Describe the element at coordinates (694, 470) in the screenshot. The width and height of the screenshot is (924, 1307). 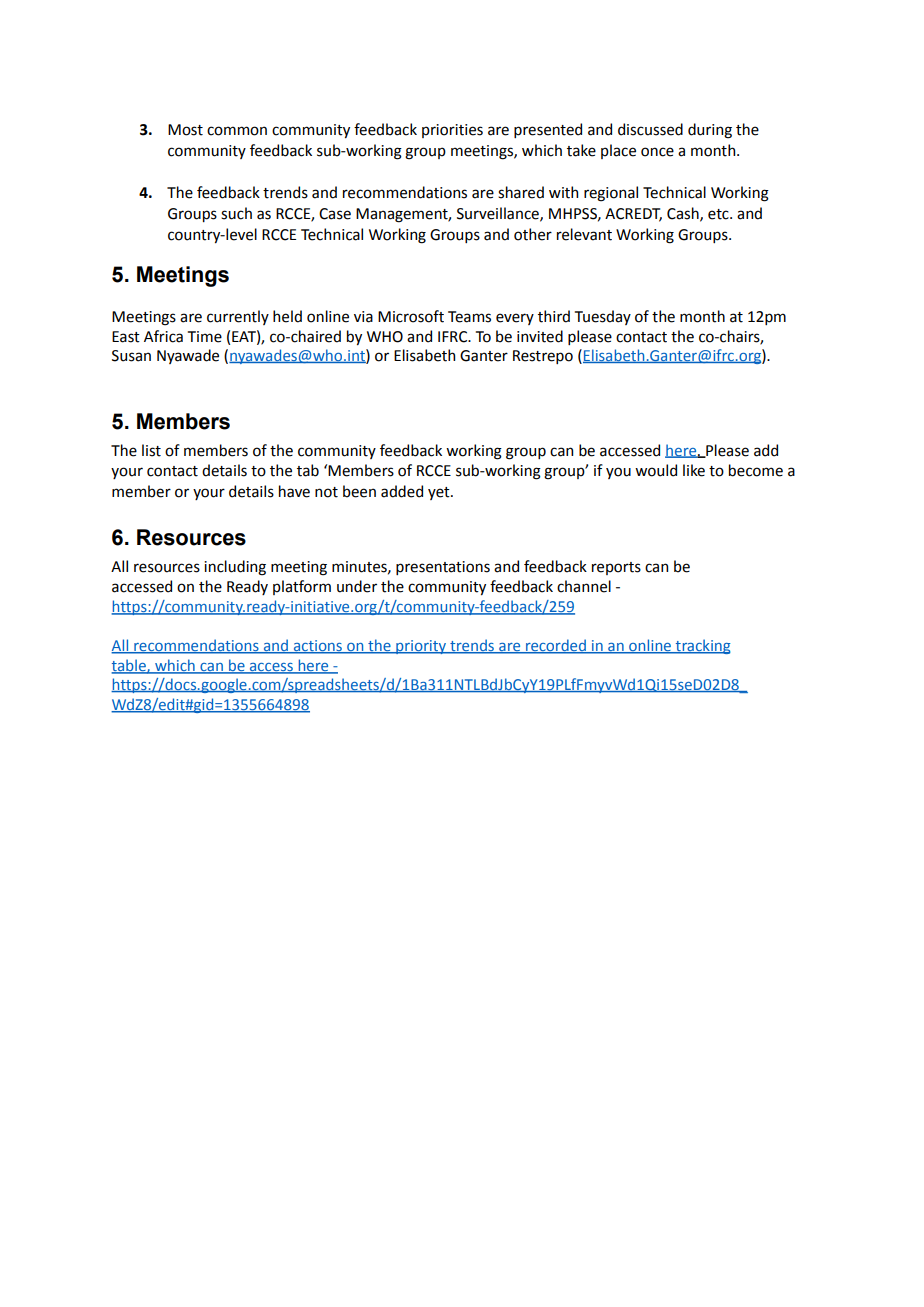
I see `like` at that location.
